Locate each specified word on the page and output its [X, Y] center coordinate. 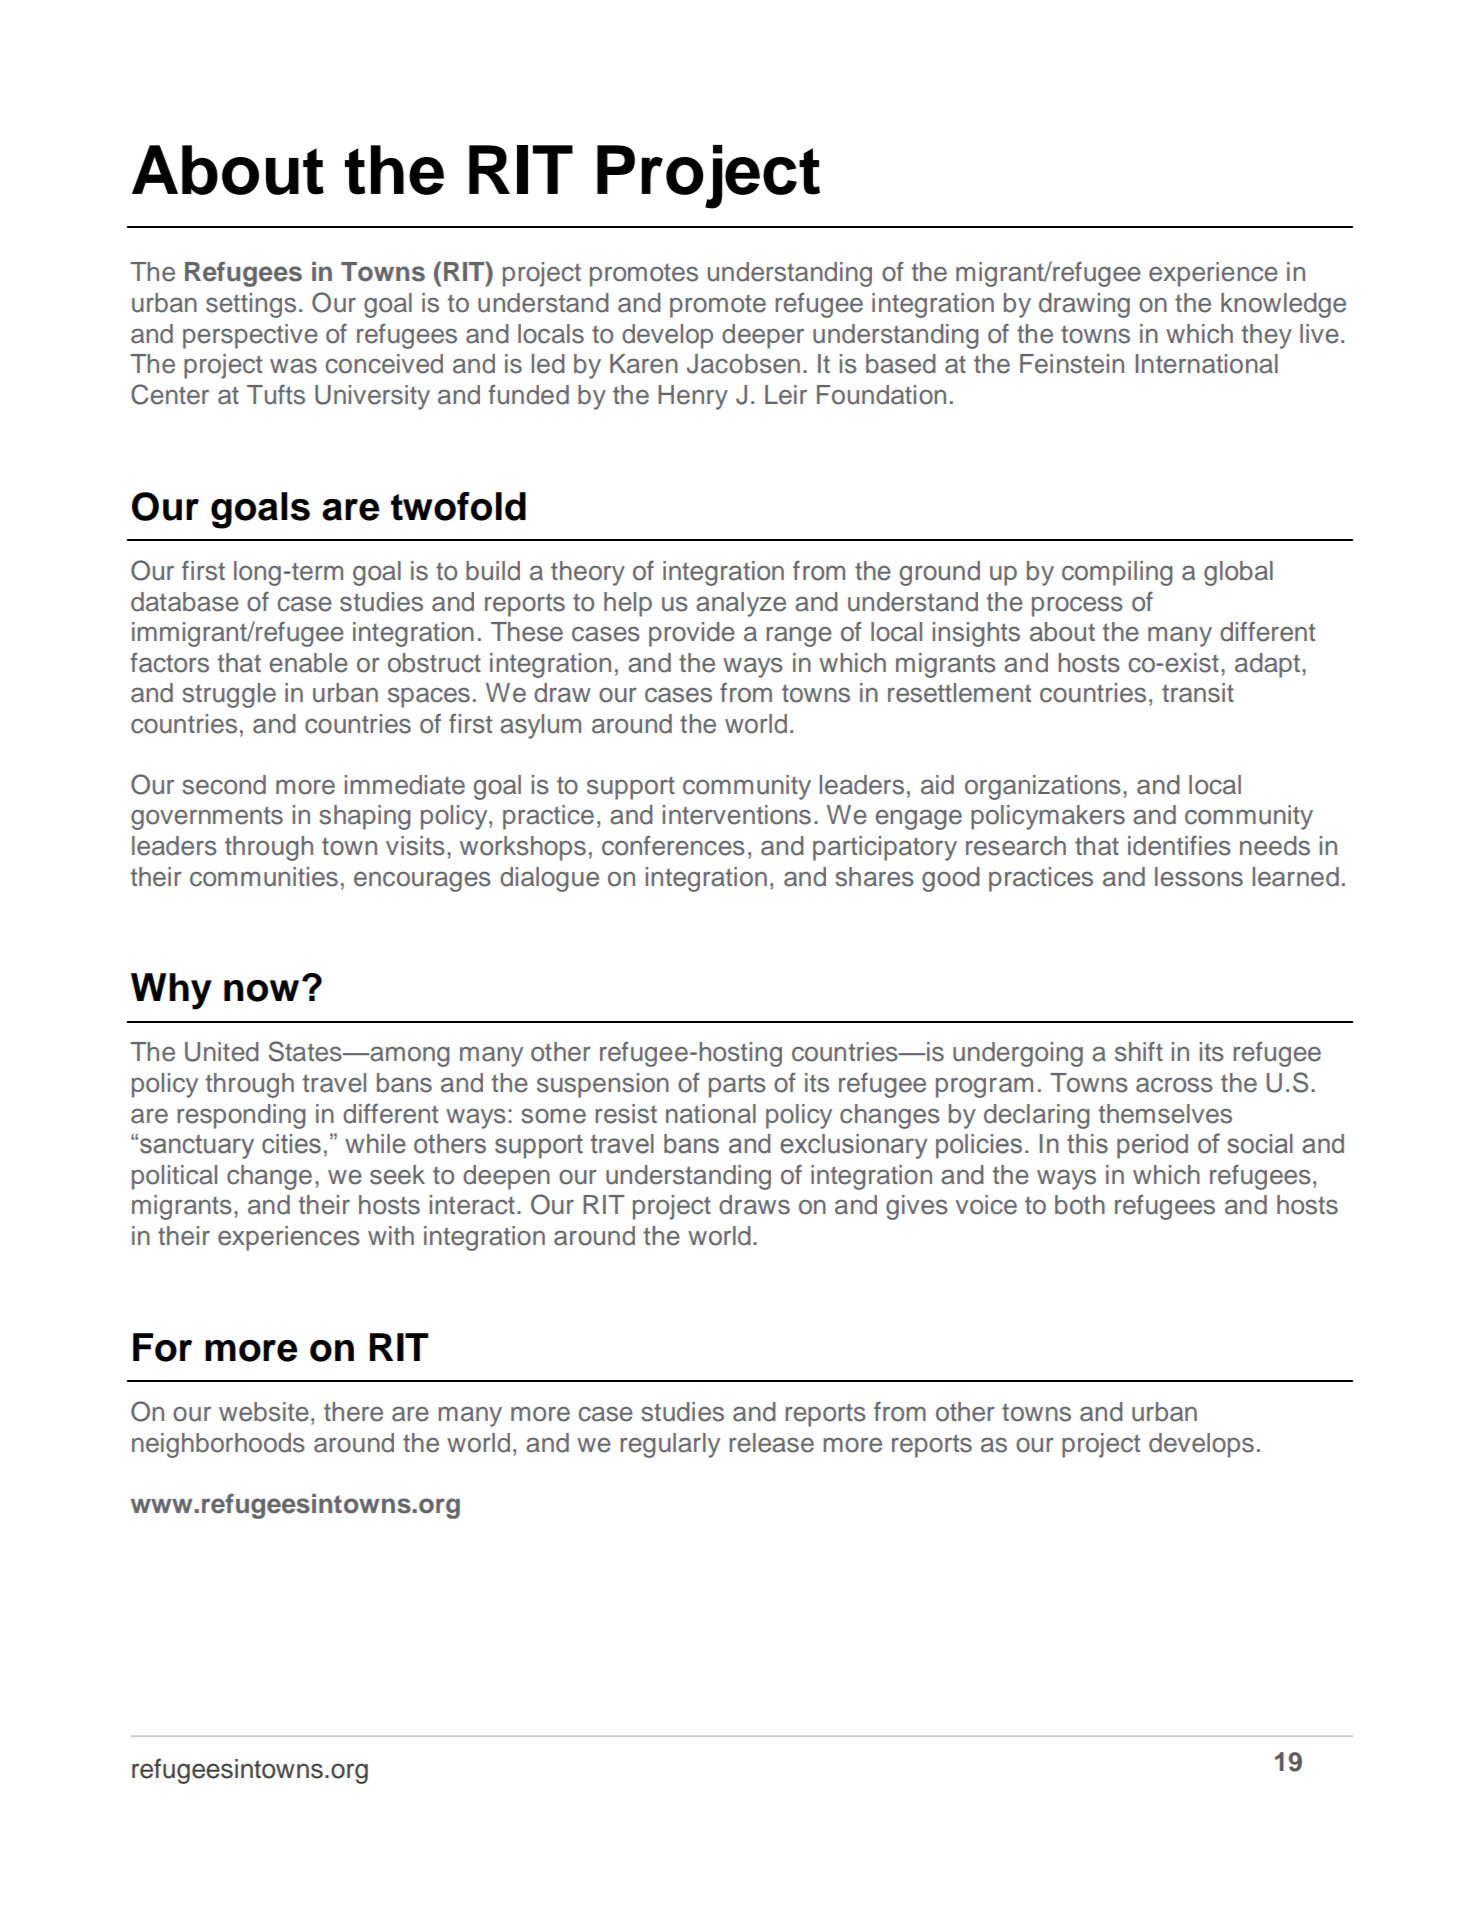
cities [291, 1144]
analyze [741, 604]
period [1152, 1146]
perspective [250, 336]
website [264, 1412]
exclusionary [853, 1146]
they [1266, 336]
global [1238, 573]
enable [309, 663]
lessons [1199, 877]
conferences [673, 845]
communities [264, 877]
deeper [763, 336]
